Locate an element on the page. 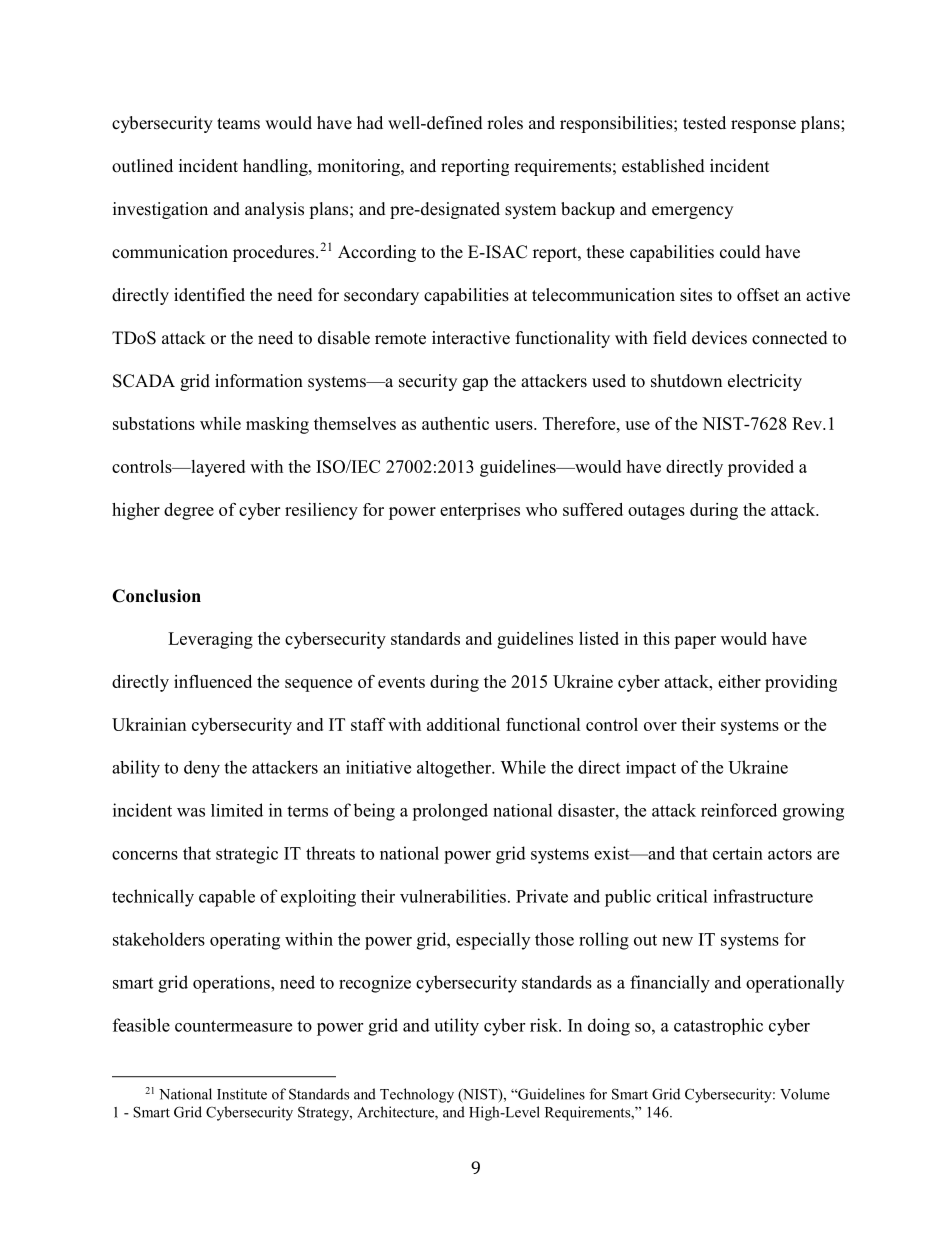  teams is located at coordinates (238, 124).
